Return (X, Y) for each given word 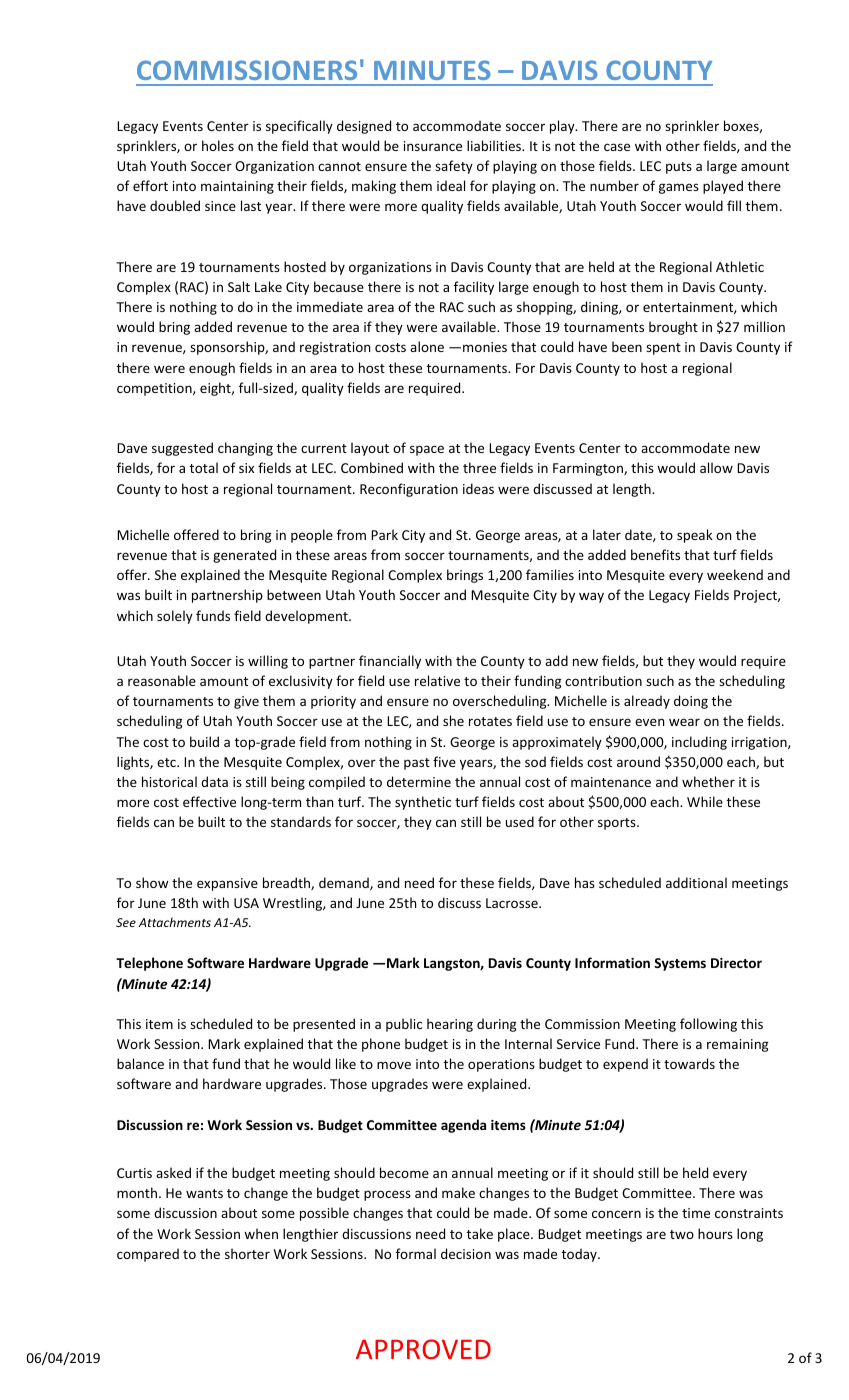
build (204, 741)
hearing (450, 1025)
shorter (247, 1253)
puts (679, 168)
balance (140, 1063)
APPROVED (423, 1349)
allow (716, 467)
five (444, 761)
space (427, 450)
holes (218, 145)
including (699, 743)
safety (454, 167)
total (203, 467)
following (708, 1025)
